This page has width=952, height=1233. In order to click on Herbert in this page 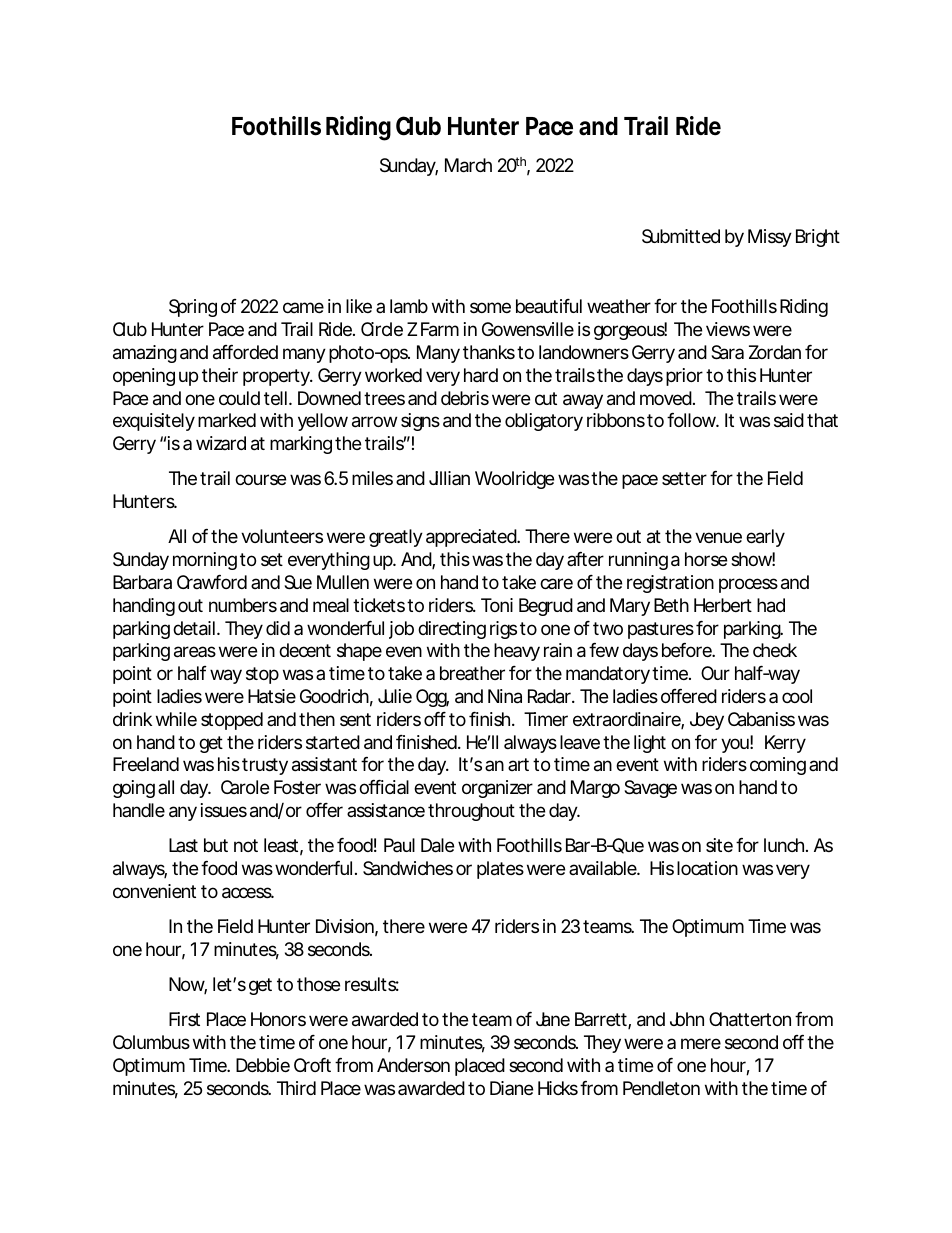, I will do `click(723, 605)`.
